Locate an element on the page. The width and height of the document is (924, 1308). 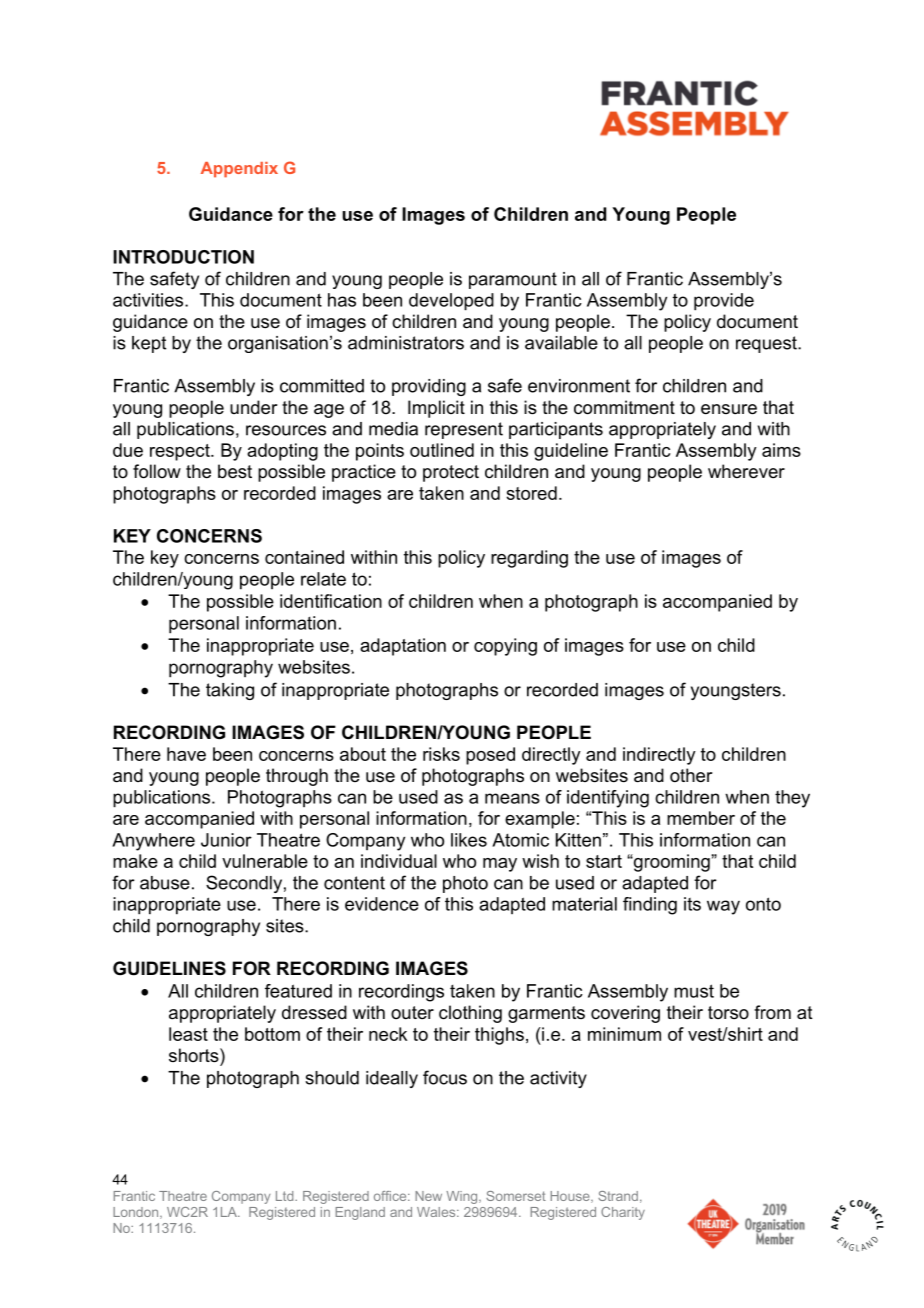
Strand is located at coordinates (618, 1196).
